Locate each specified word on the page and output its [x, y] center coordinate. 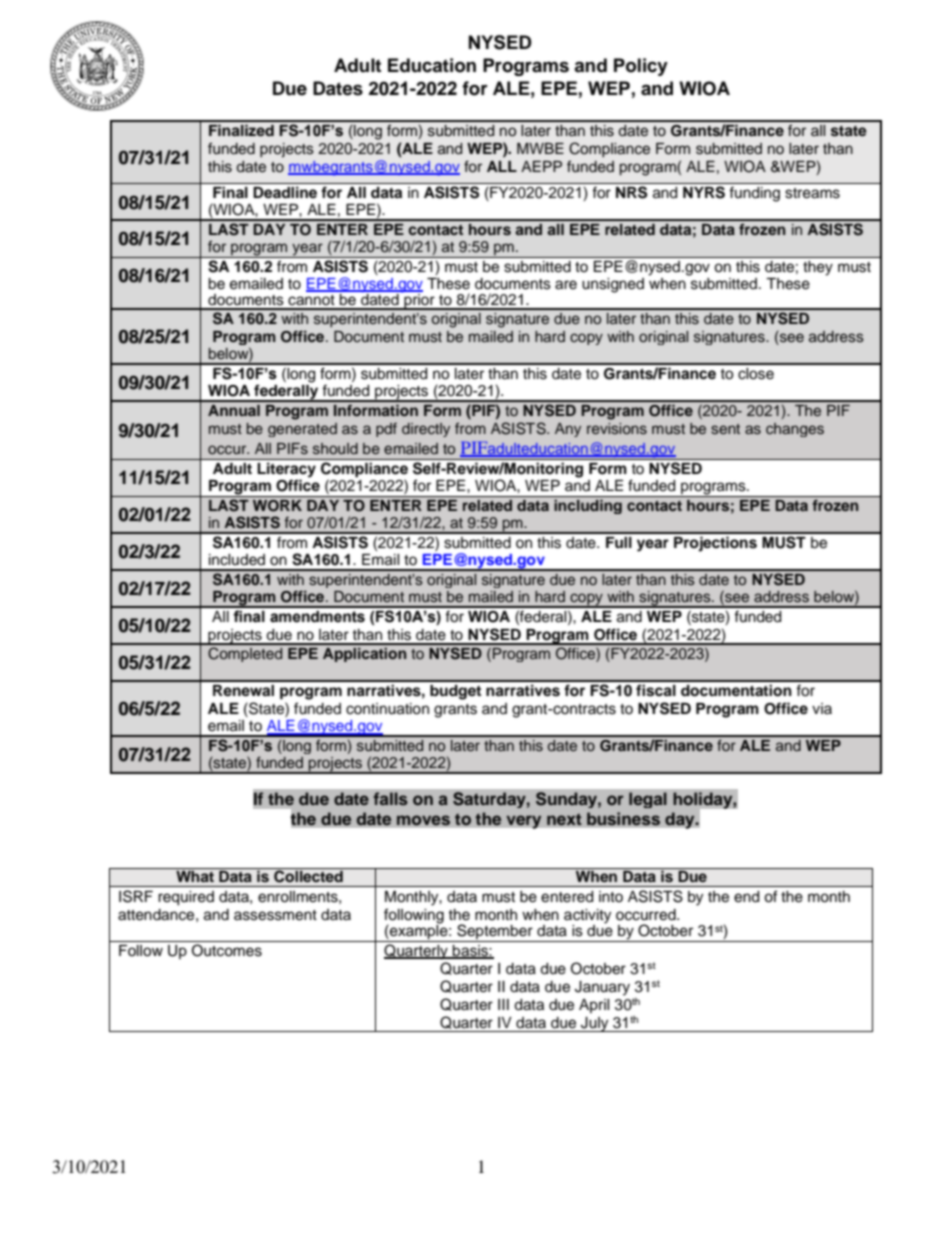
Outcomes [227, 950]
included [237, 560]
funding [755, 194]
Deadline [285, 192]
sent [725, 429]
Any [568, 430]
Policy [641, 67]
